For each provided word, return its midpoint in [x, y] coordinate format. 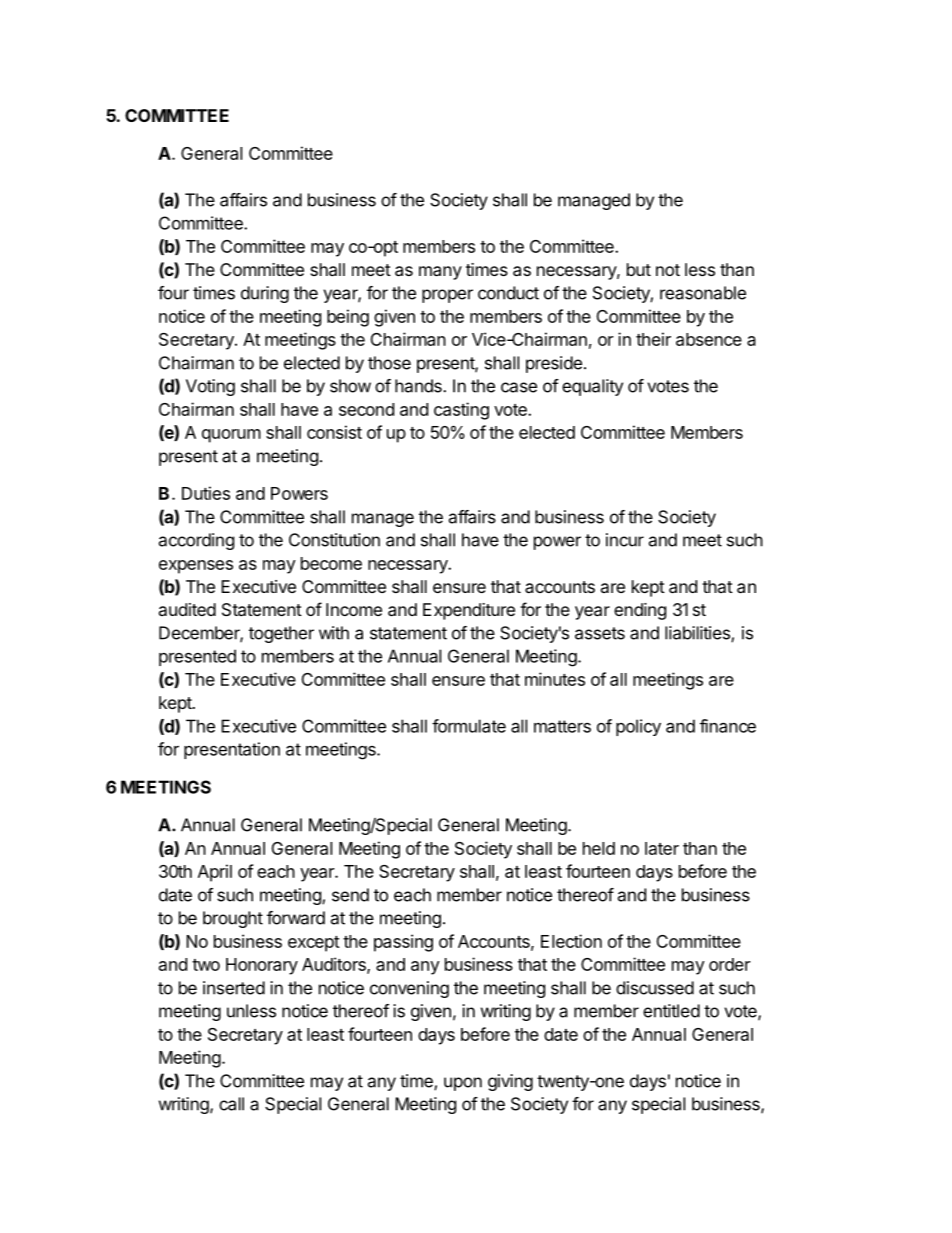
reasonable [703, 293]
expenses [196, 567]
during [265, 294]
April [215, 873]
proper [447, 296]
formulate [469, 726]
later [662, 848]
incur [625, 540]
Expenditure [469, 611]
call [231, 1104]
